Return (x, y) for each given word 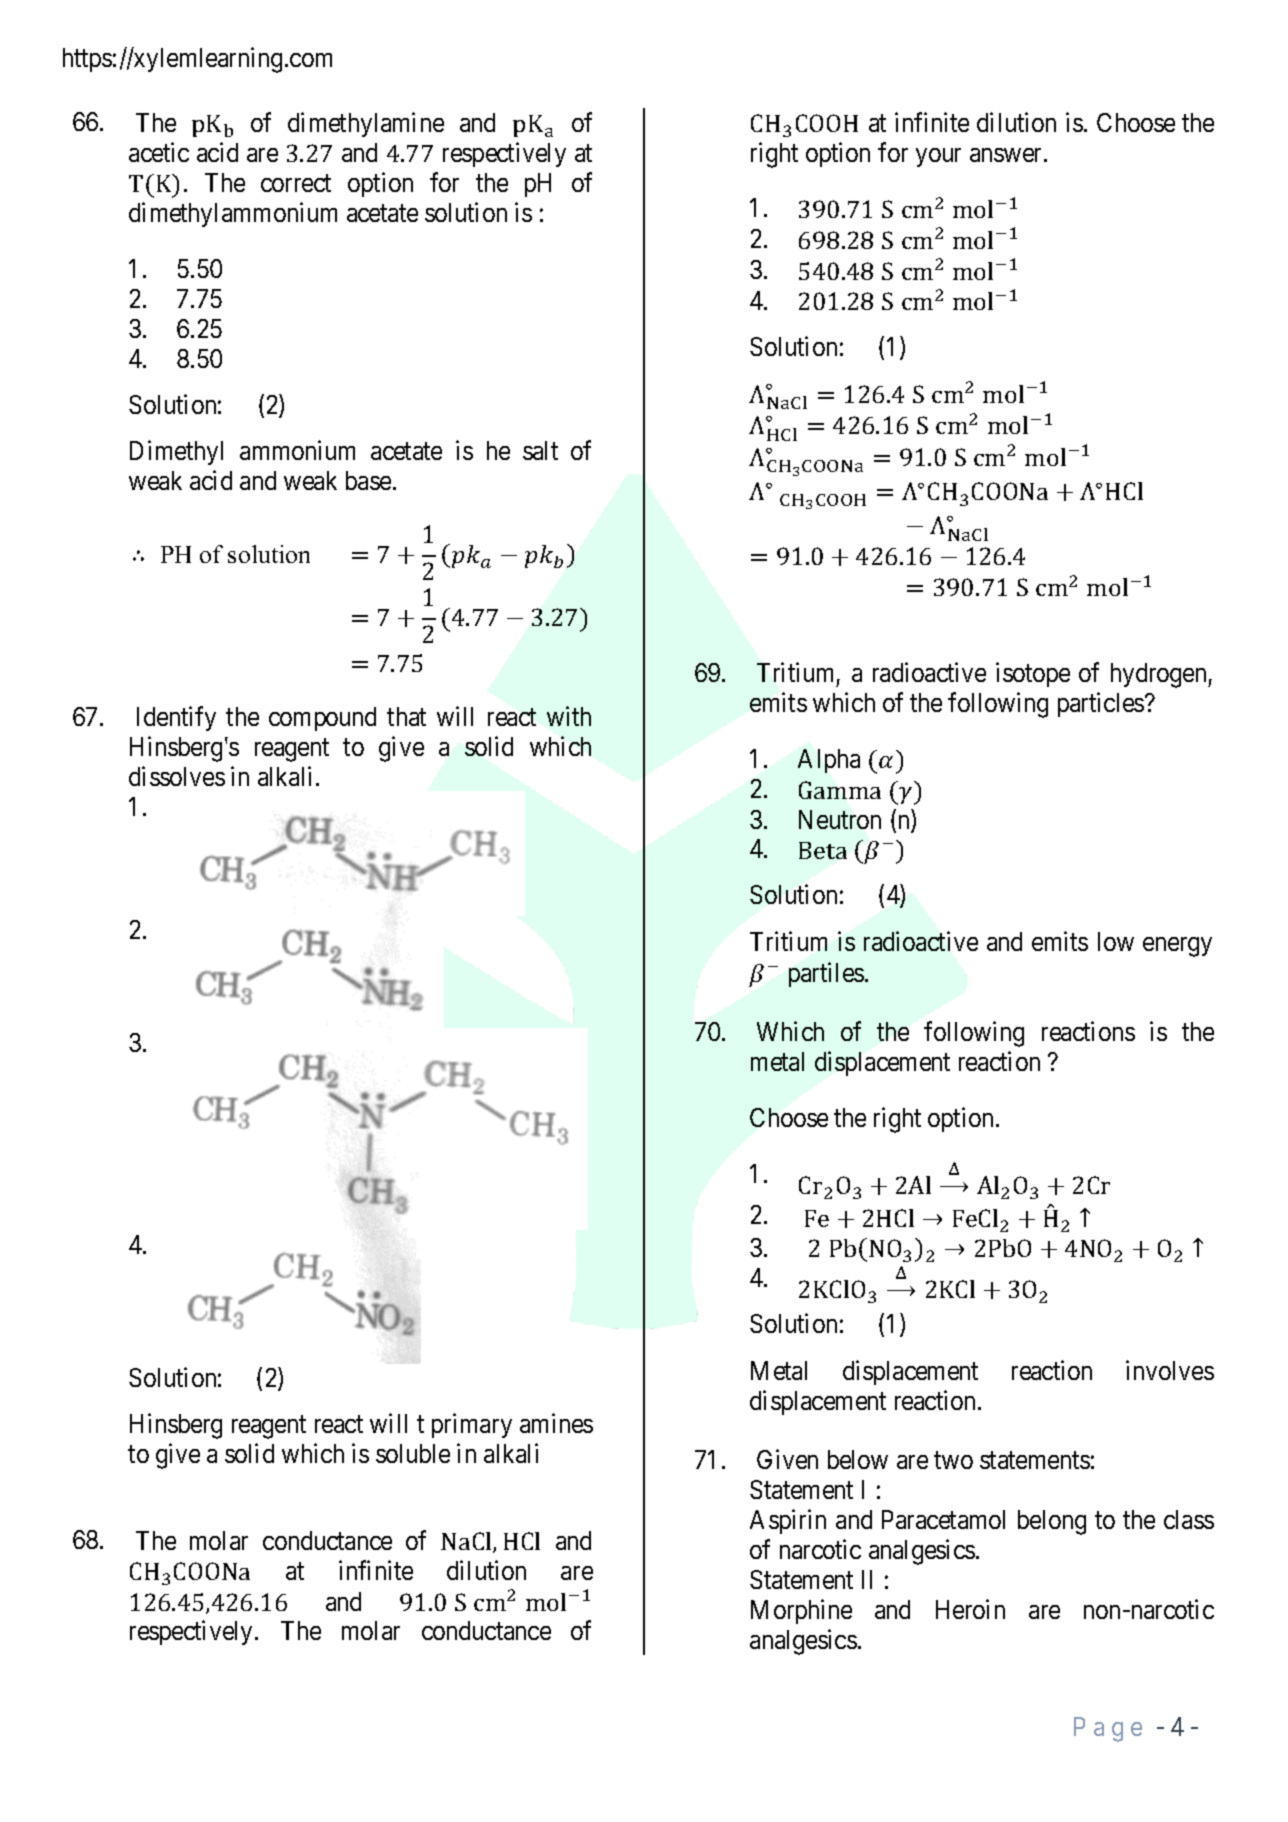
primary (472, 1426)
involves (1170, 1370)
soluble (413, 1453)
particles (1101, 704)
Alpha (829, 761)
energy (1177, 947)
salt (540, 450)
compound (322, 719)
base (368, 480)
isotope (1033, 674)
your (938, 157)
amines (556, 1423)
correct (296, 183)
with (569, 716)
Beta (823, 850)
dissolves (177, 776)
